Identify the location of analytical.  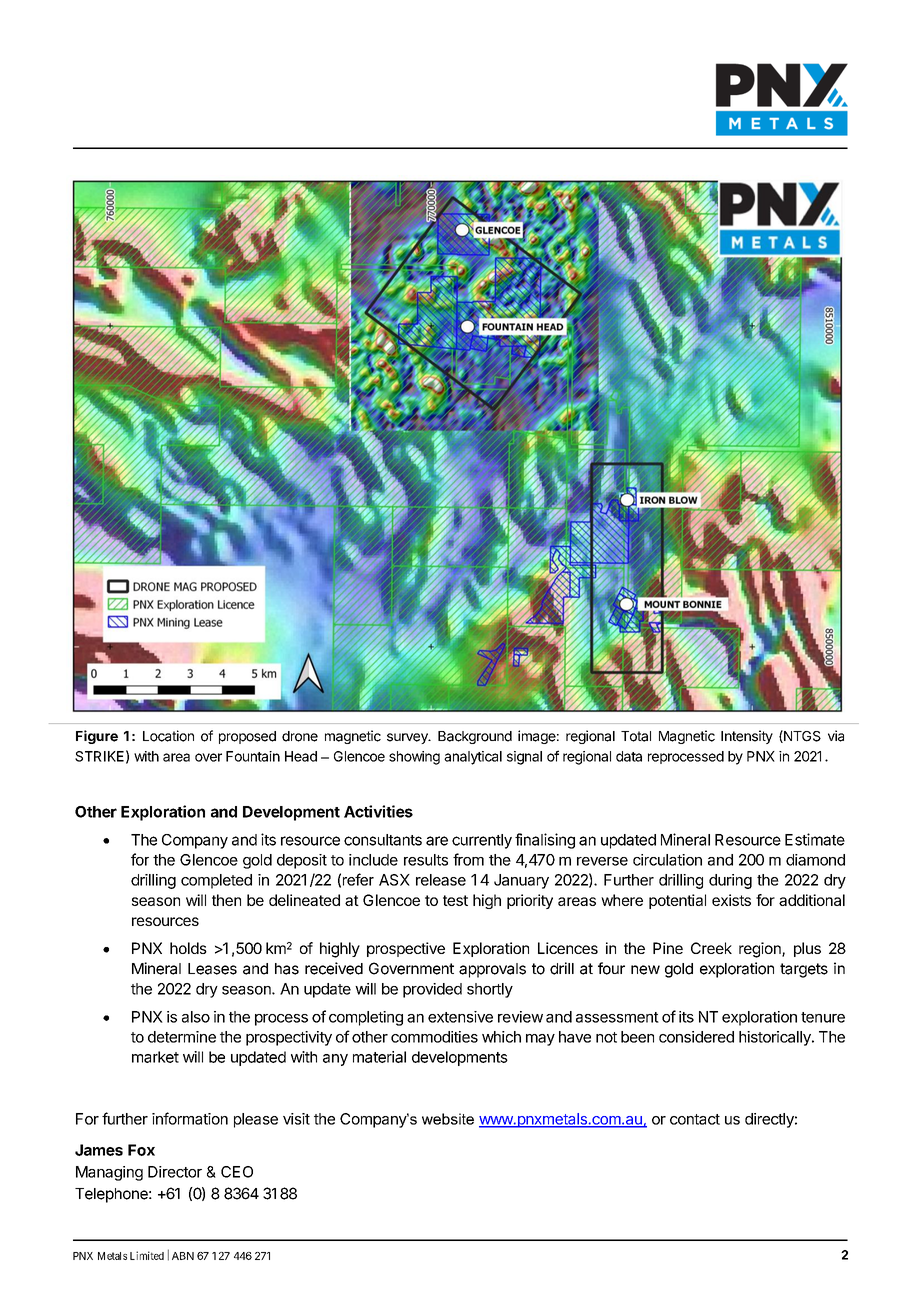
(473, 758).
